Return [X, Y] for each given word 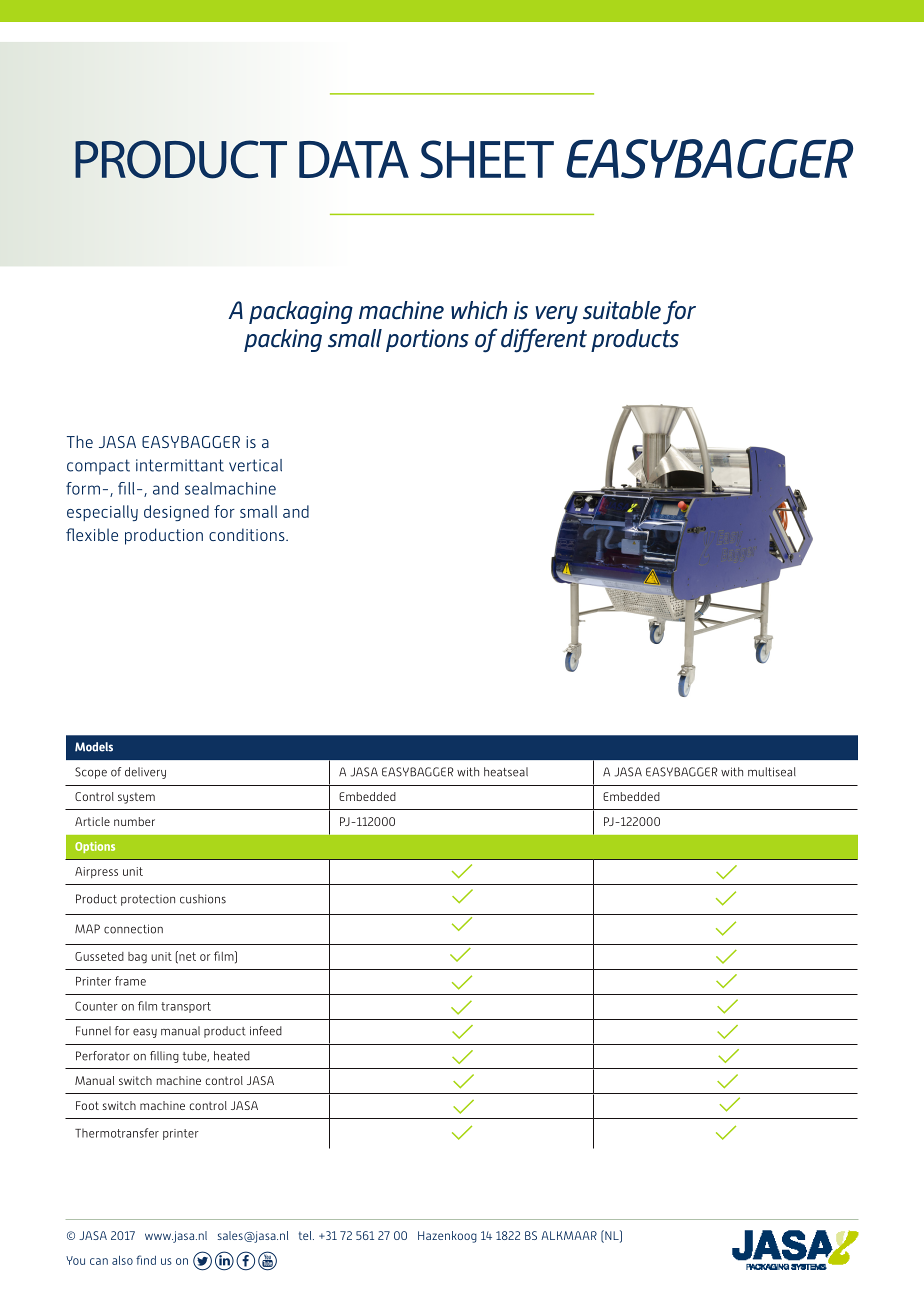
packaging [301, 312]
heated [232, 1056]
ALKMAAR [569, 1235]
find [146, 1260]
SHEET [487, 159]
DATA [354, 159]
